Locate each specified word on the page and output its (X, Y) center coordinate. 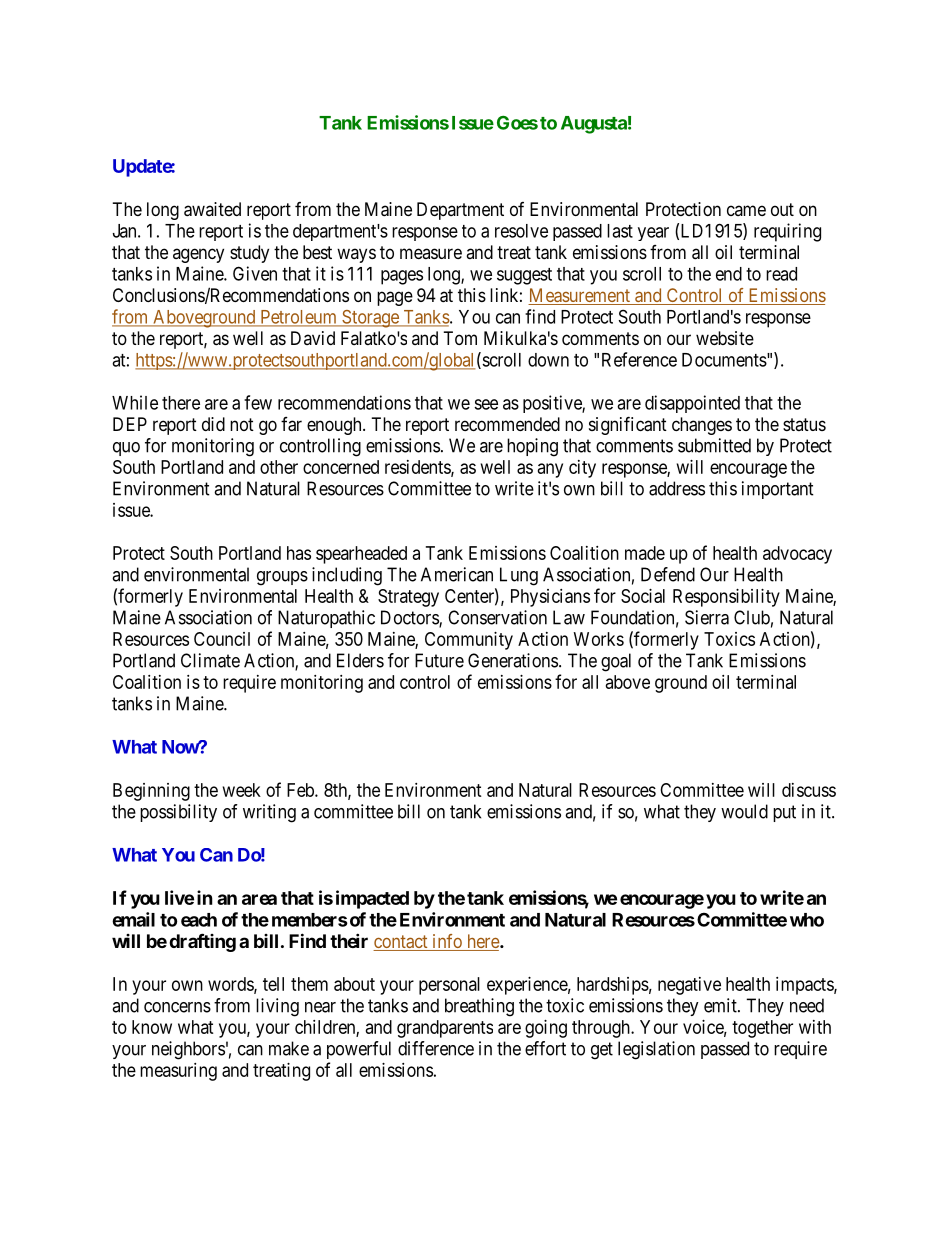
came (746, 210)
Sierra (707, 617)
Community (469, 641)
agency (198, 255)
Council (222, 639)
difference (436, 1048)
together (762, 1029)
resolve (521, 231)
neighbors (188, 1050)
